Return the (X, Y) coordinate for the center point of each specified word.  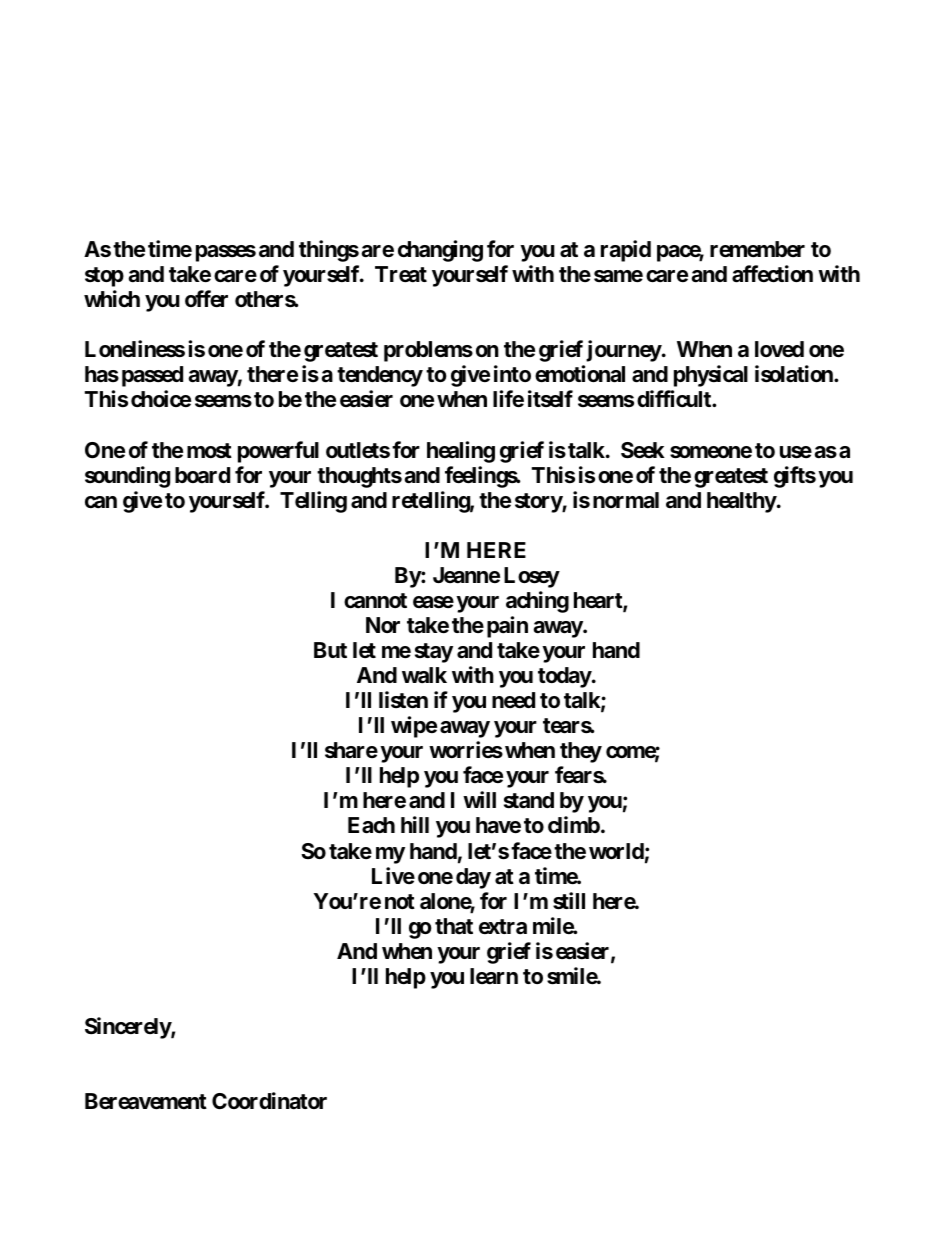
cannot (375, 601)
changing (440, 251)
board (202, 475)
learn (494, 976)
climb (574, 824)
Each (371, 825)
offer (206, 299)
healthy (742, 502)
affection (772, 274)
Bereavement (146, 1101)
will (479, 799)
